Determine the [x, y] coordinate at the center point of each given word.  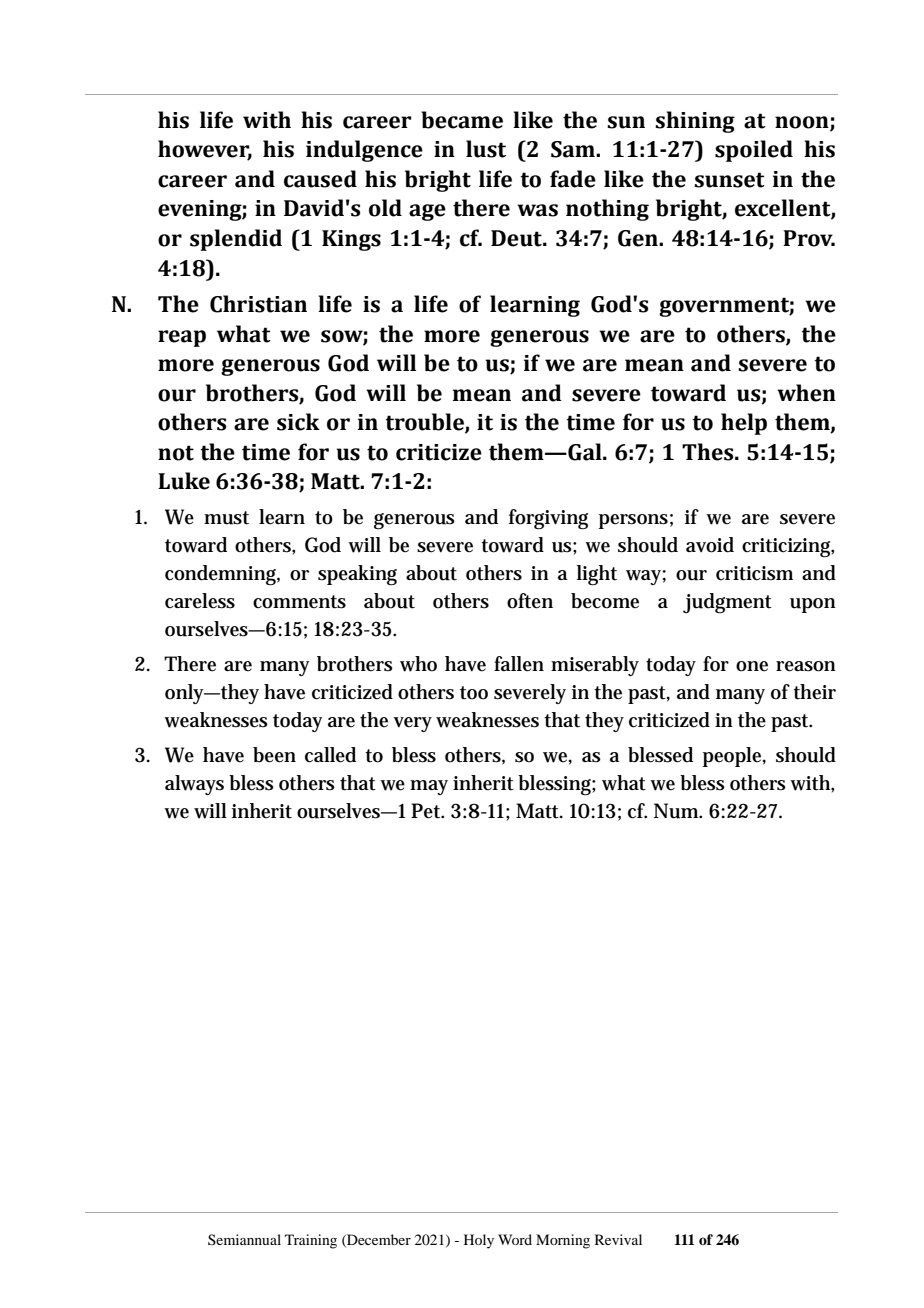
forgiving [548, 519]
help [744, 424]
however [205, 150]
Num [678, 811]
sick [298, 422]
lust [486, 149]
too [474, 693]
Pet [427, 811]
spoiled [754, 151]
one [752, 666]
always [194, 785]
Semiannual [244, 1239]
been [274, 755]
